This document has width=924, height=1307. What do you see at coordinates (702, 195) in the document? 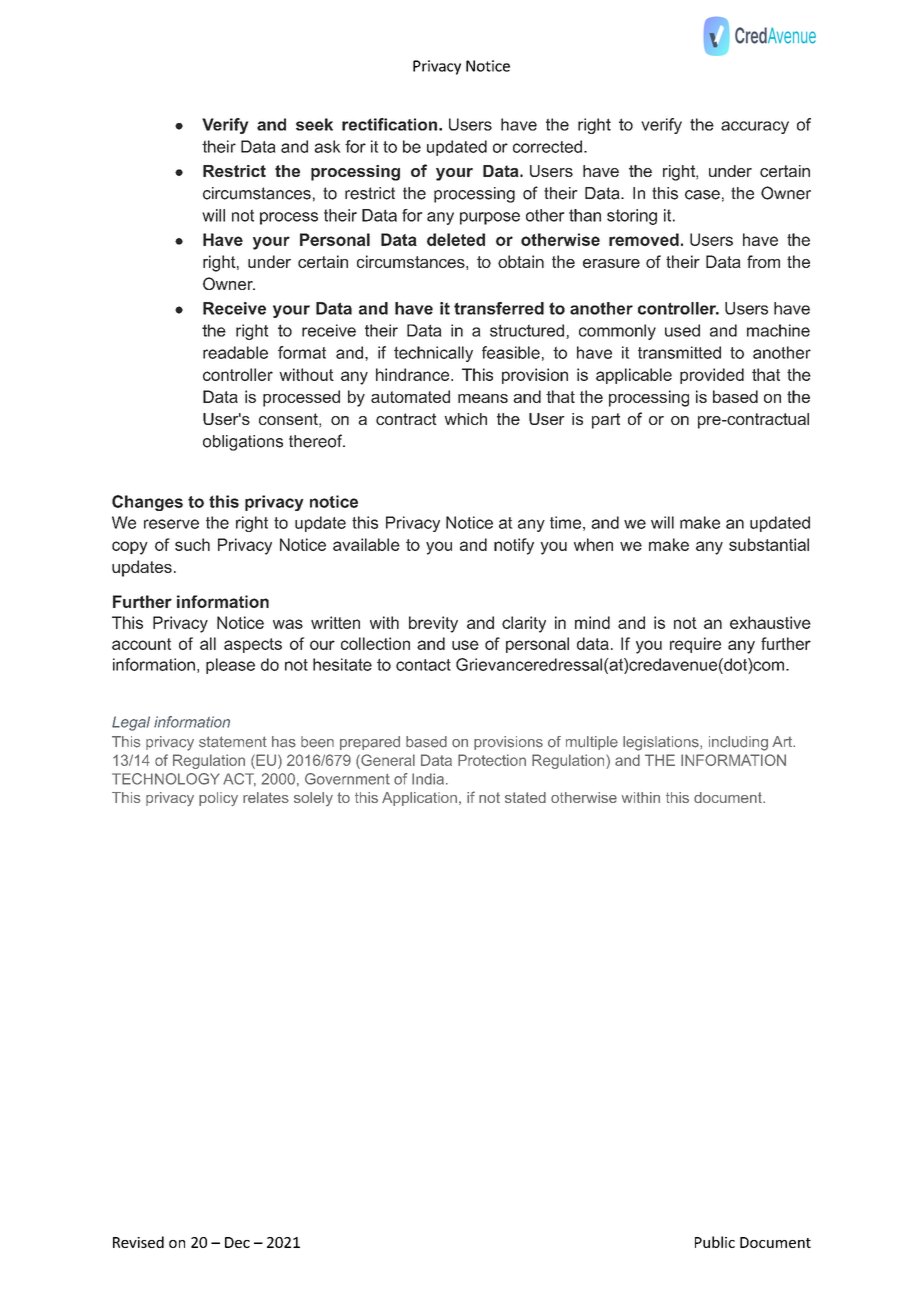
I see `case` at bounding box center [702, 195].
